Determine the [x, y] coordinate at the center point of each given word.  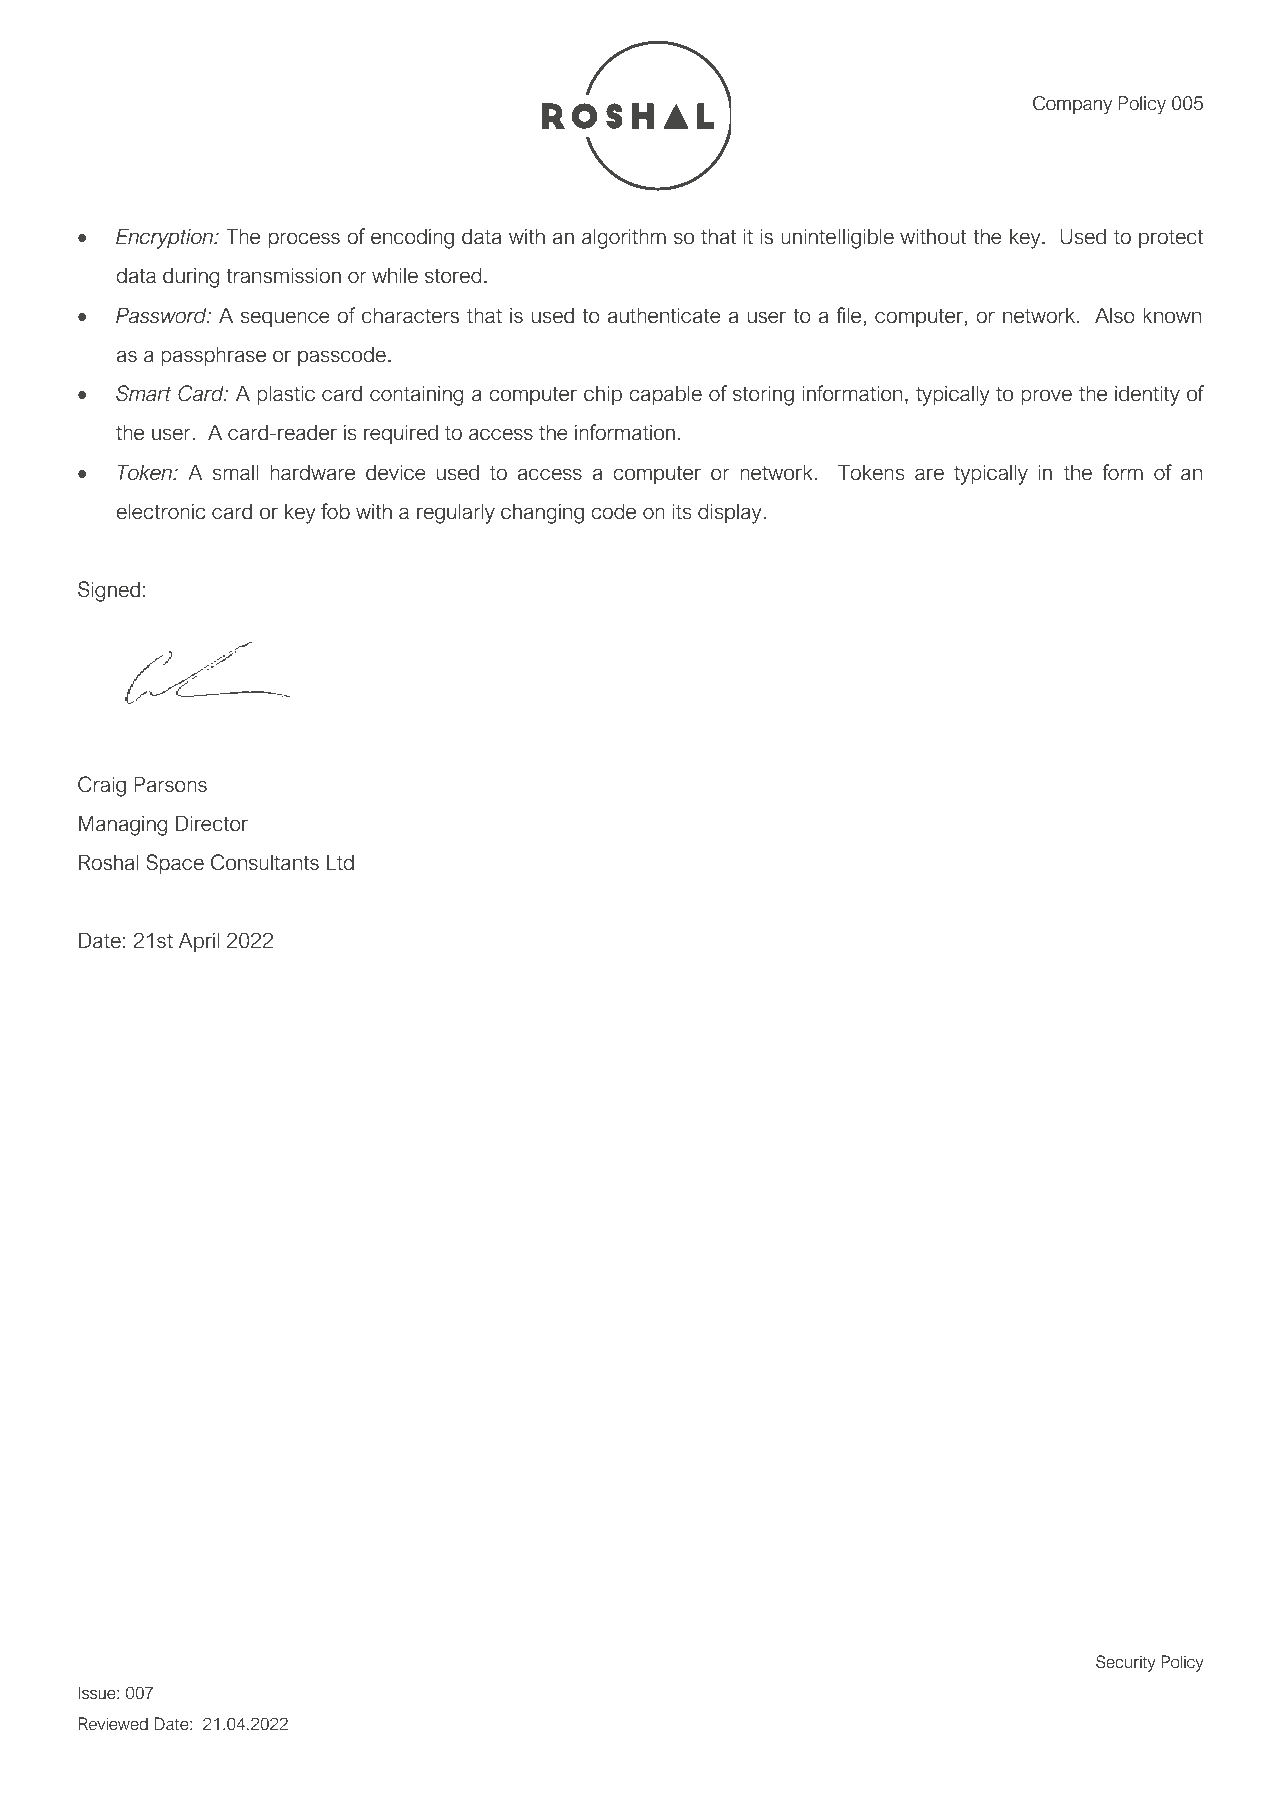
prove [1046, 397]
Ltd [340, 862]
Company [1072, 105]
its [682, 511]
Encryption [165, 238]
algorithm [624, 238]
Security [1126, 1663]
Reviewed [113, 1723]
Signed [109, 591]
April [199, 942]
